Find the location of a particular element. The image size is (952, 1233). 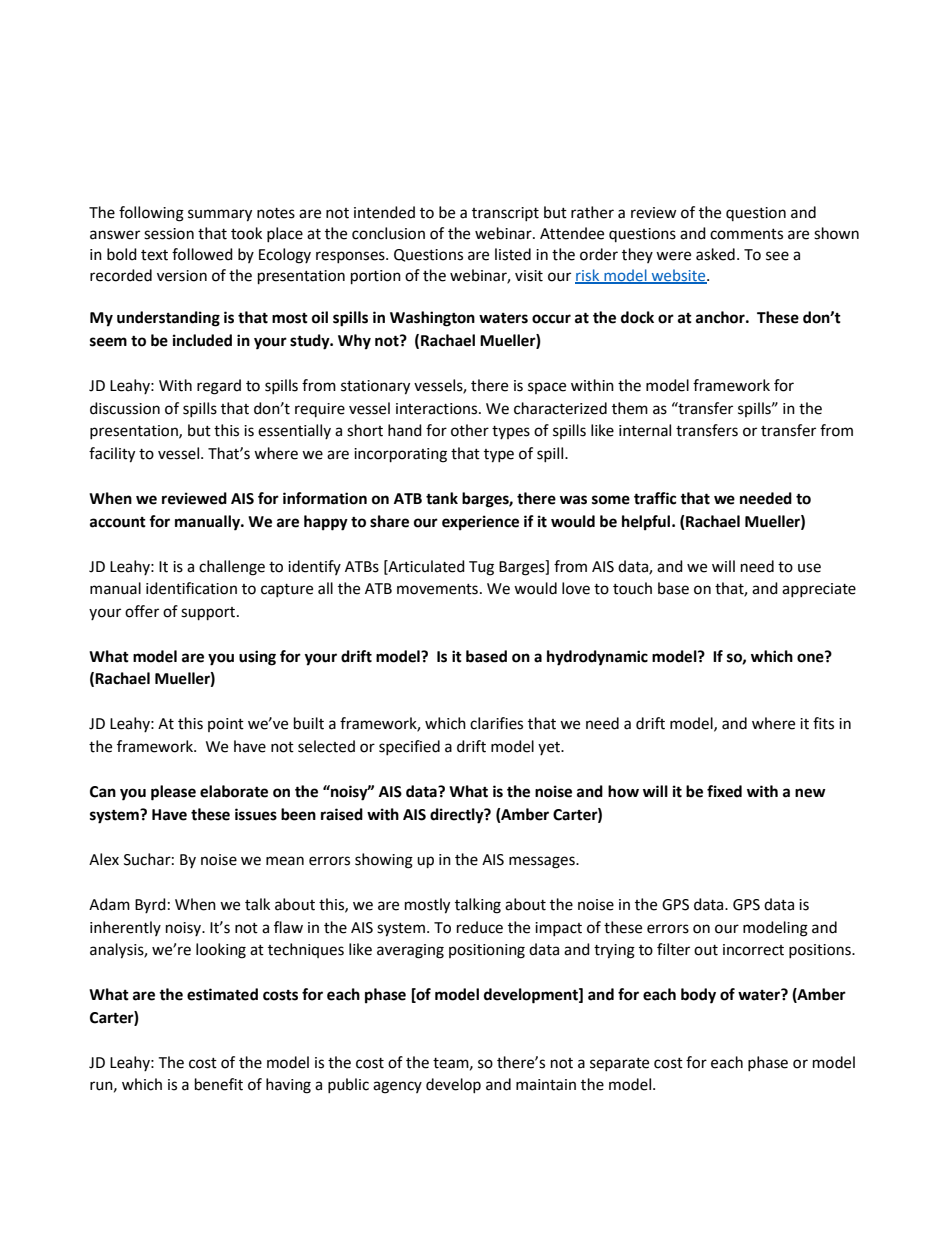

account is located at coordinates (118, 522).
